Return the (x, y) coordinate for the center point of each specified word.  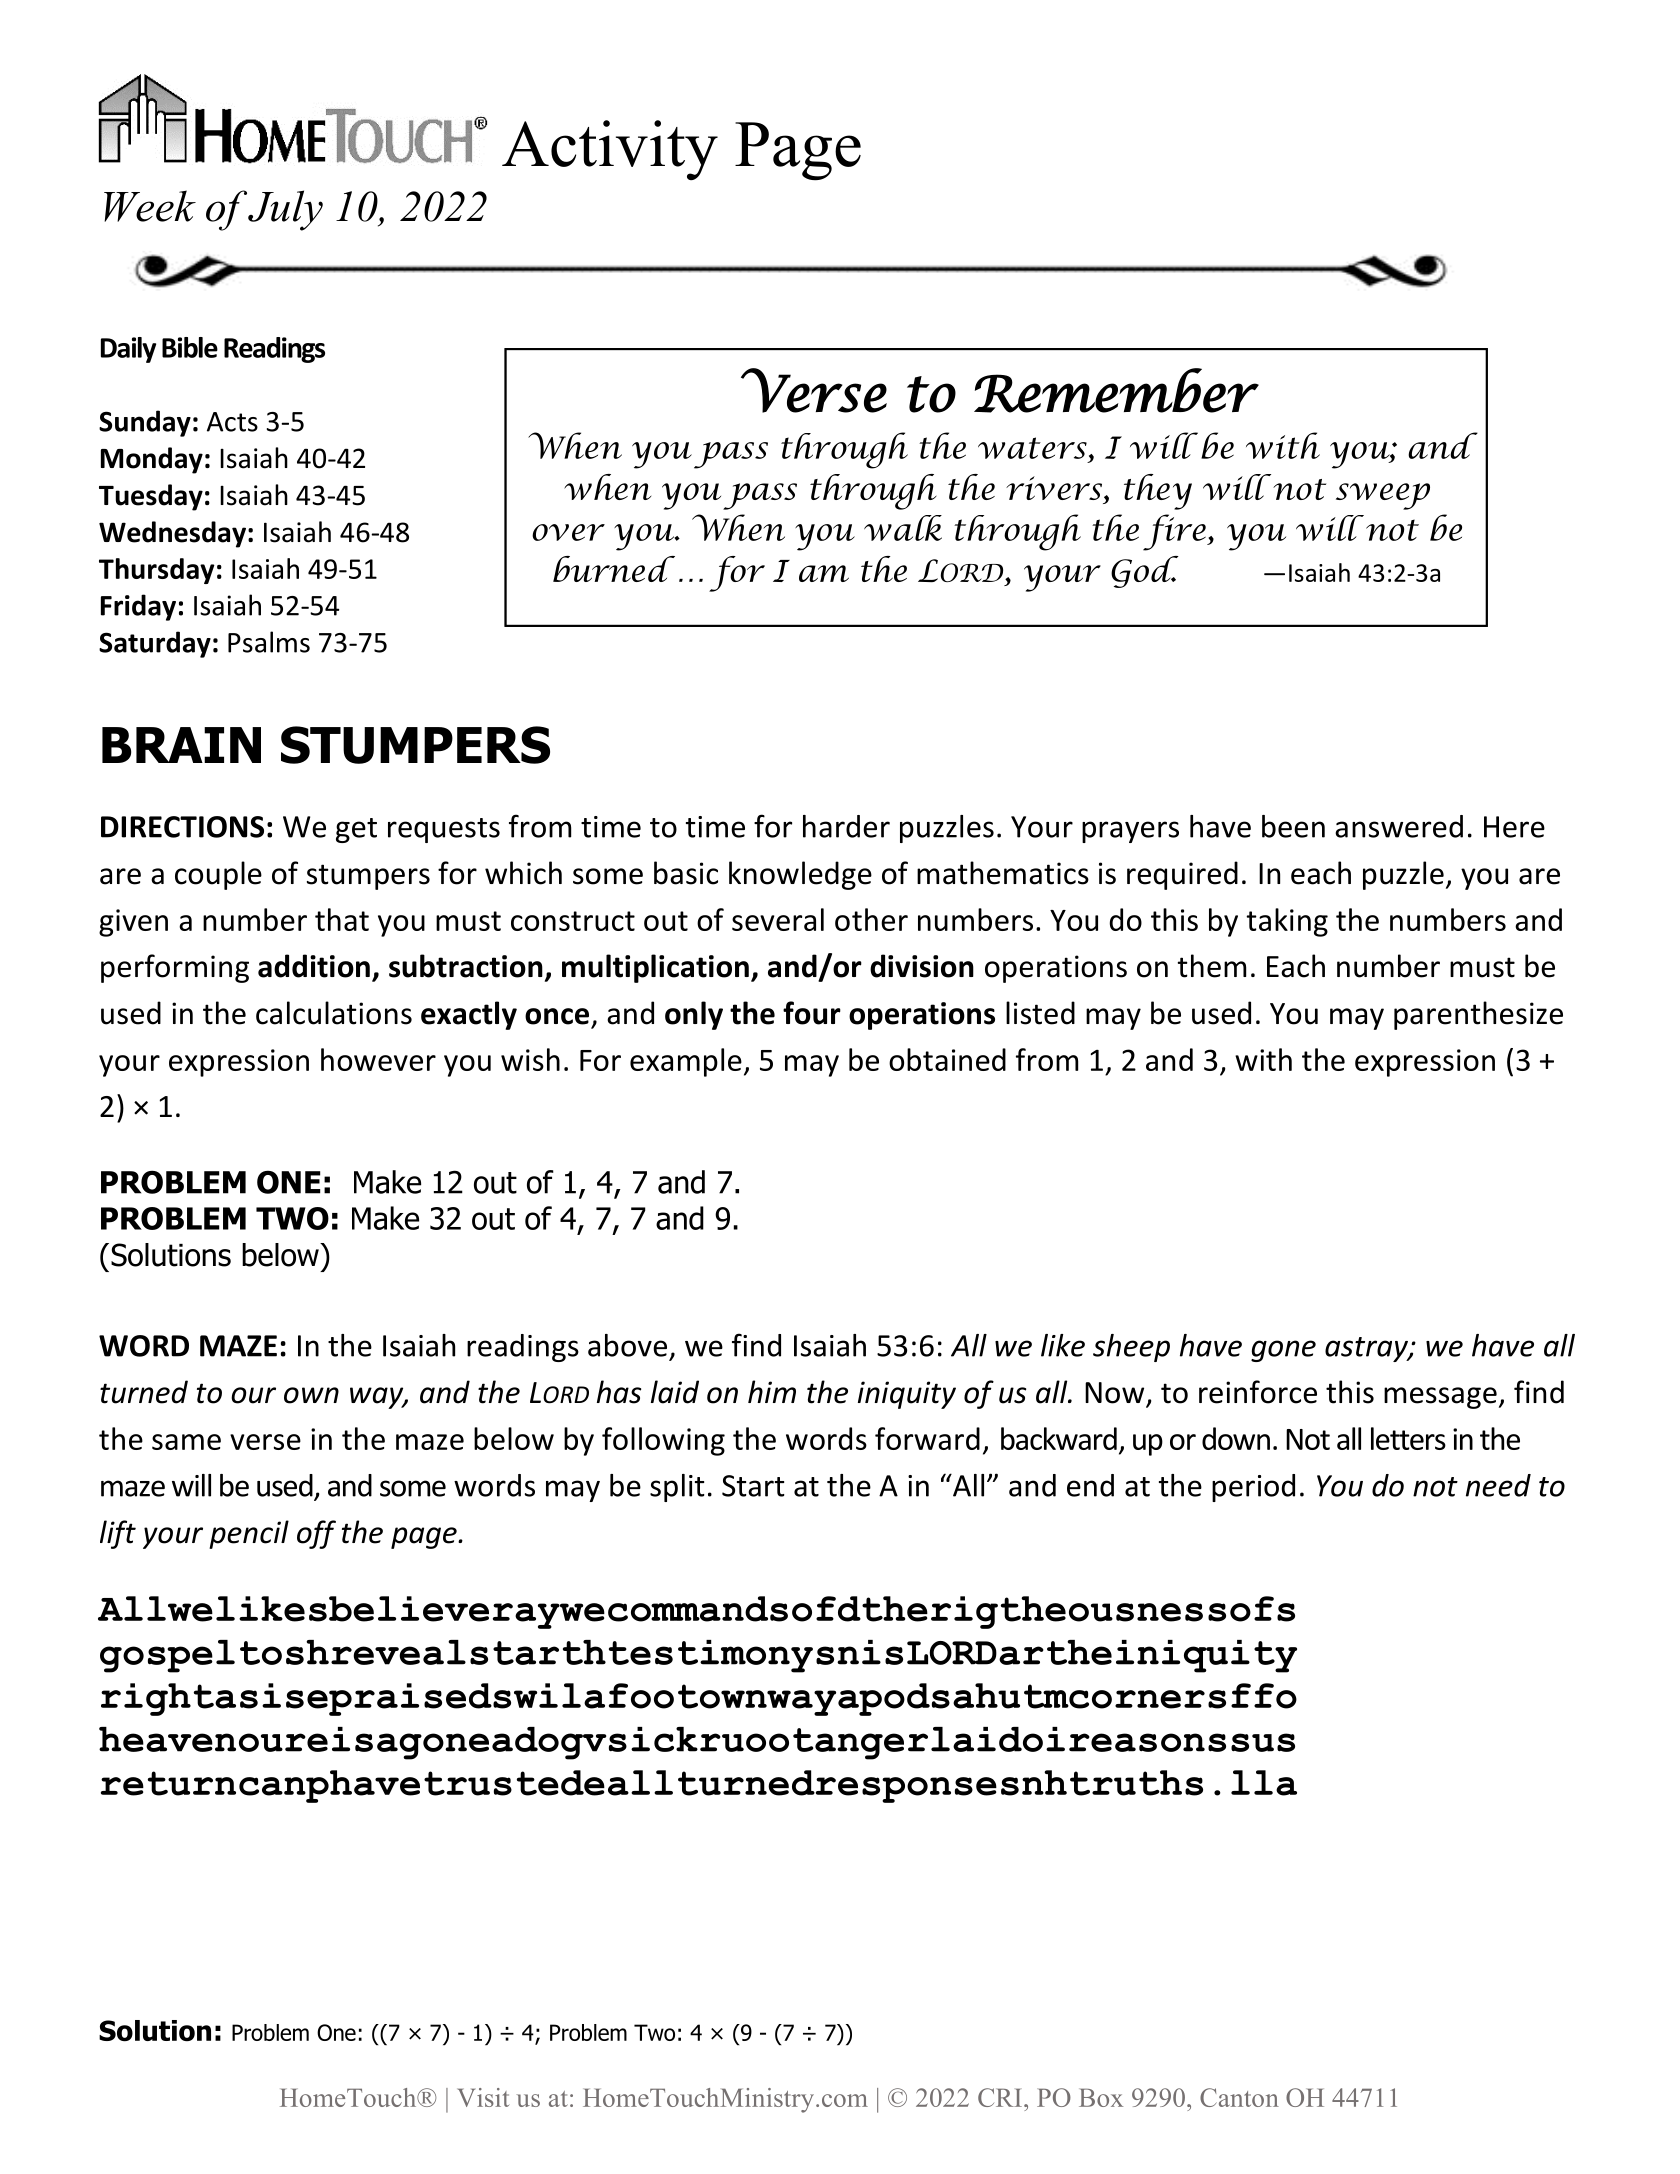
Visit (483, 2097)
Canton (1239, 2097)
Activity (610, 150)
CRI (1000, 2097)
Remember (1116, 390)
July (285, 210)
